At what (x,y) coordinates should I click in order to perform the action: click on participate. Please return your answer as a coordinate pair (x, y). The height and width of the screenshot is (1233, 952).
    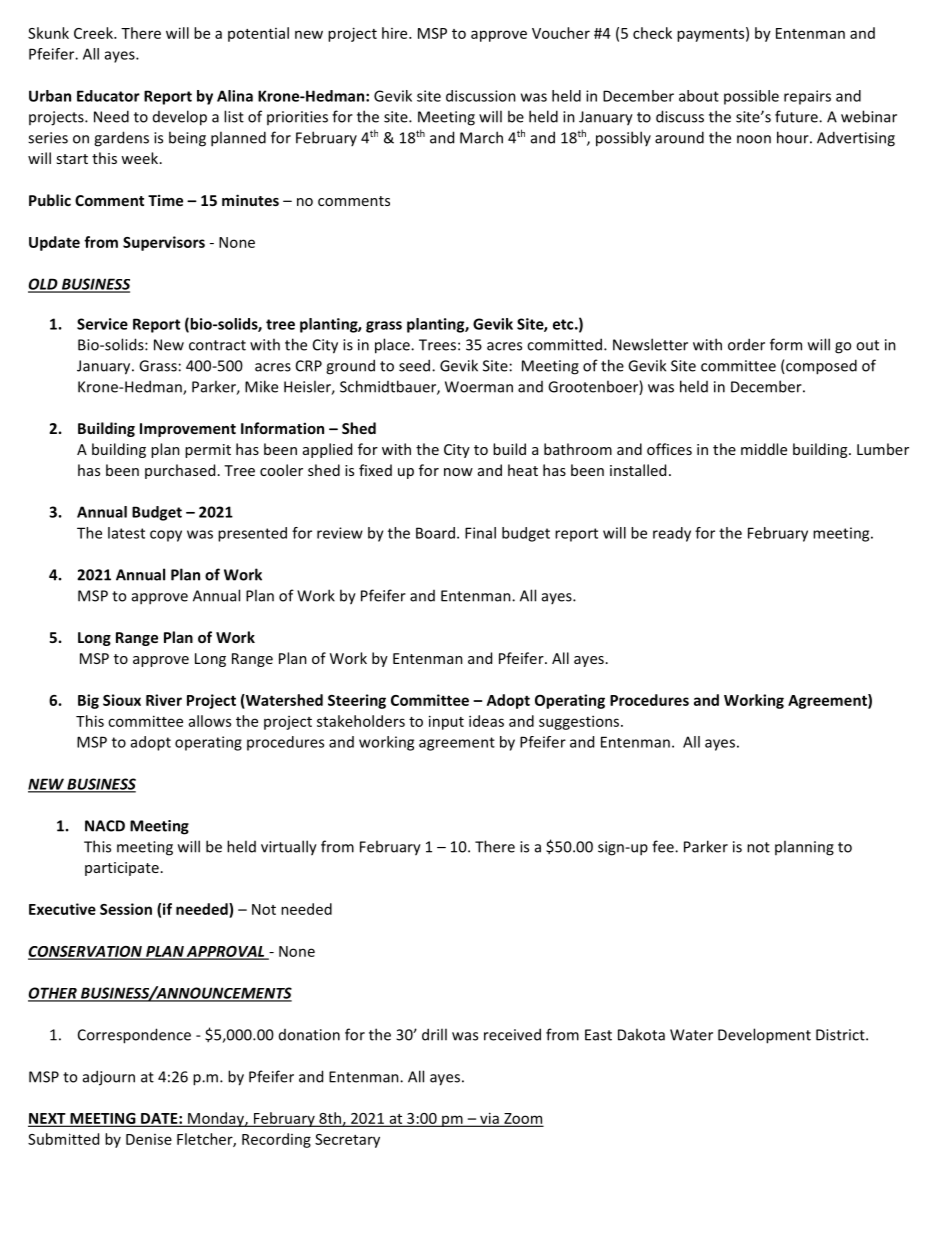
    Looking at the image, I should click on (122, 869).
